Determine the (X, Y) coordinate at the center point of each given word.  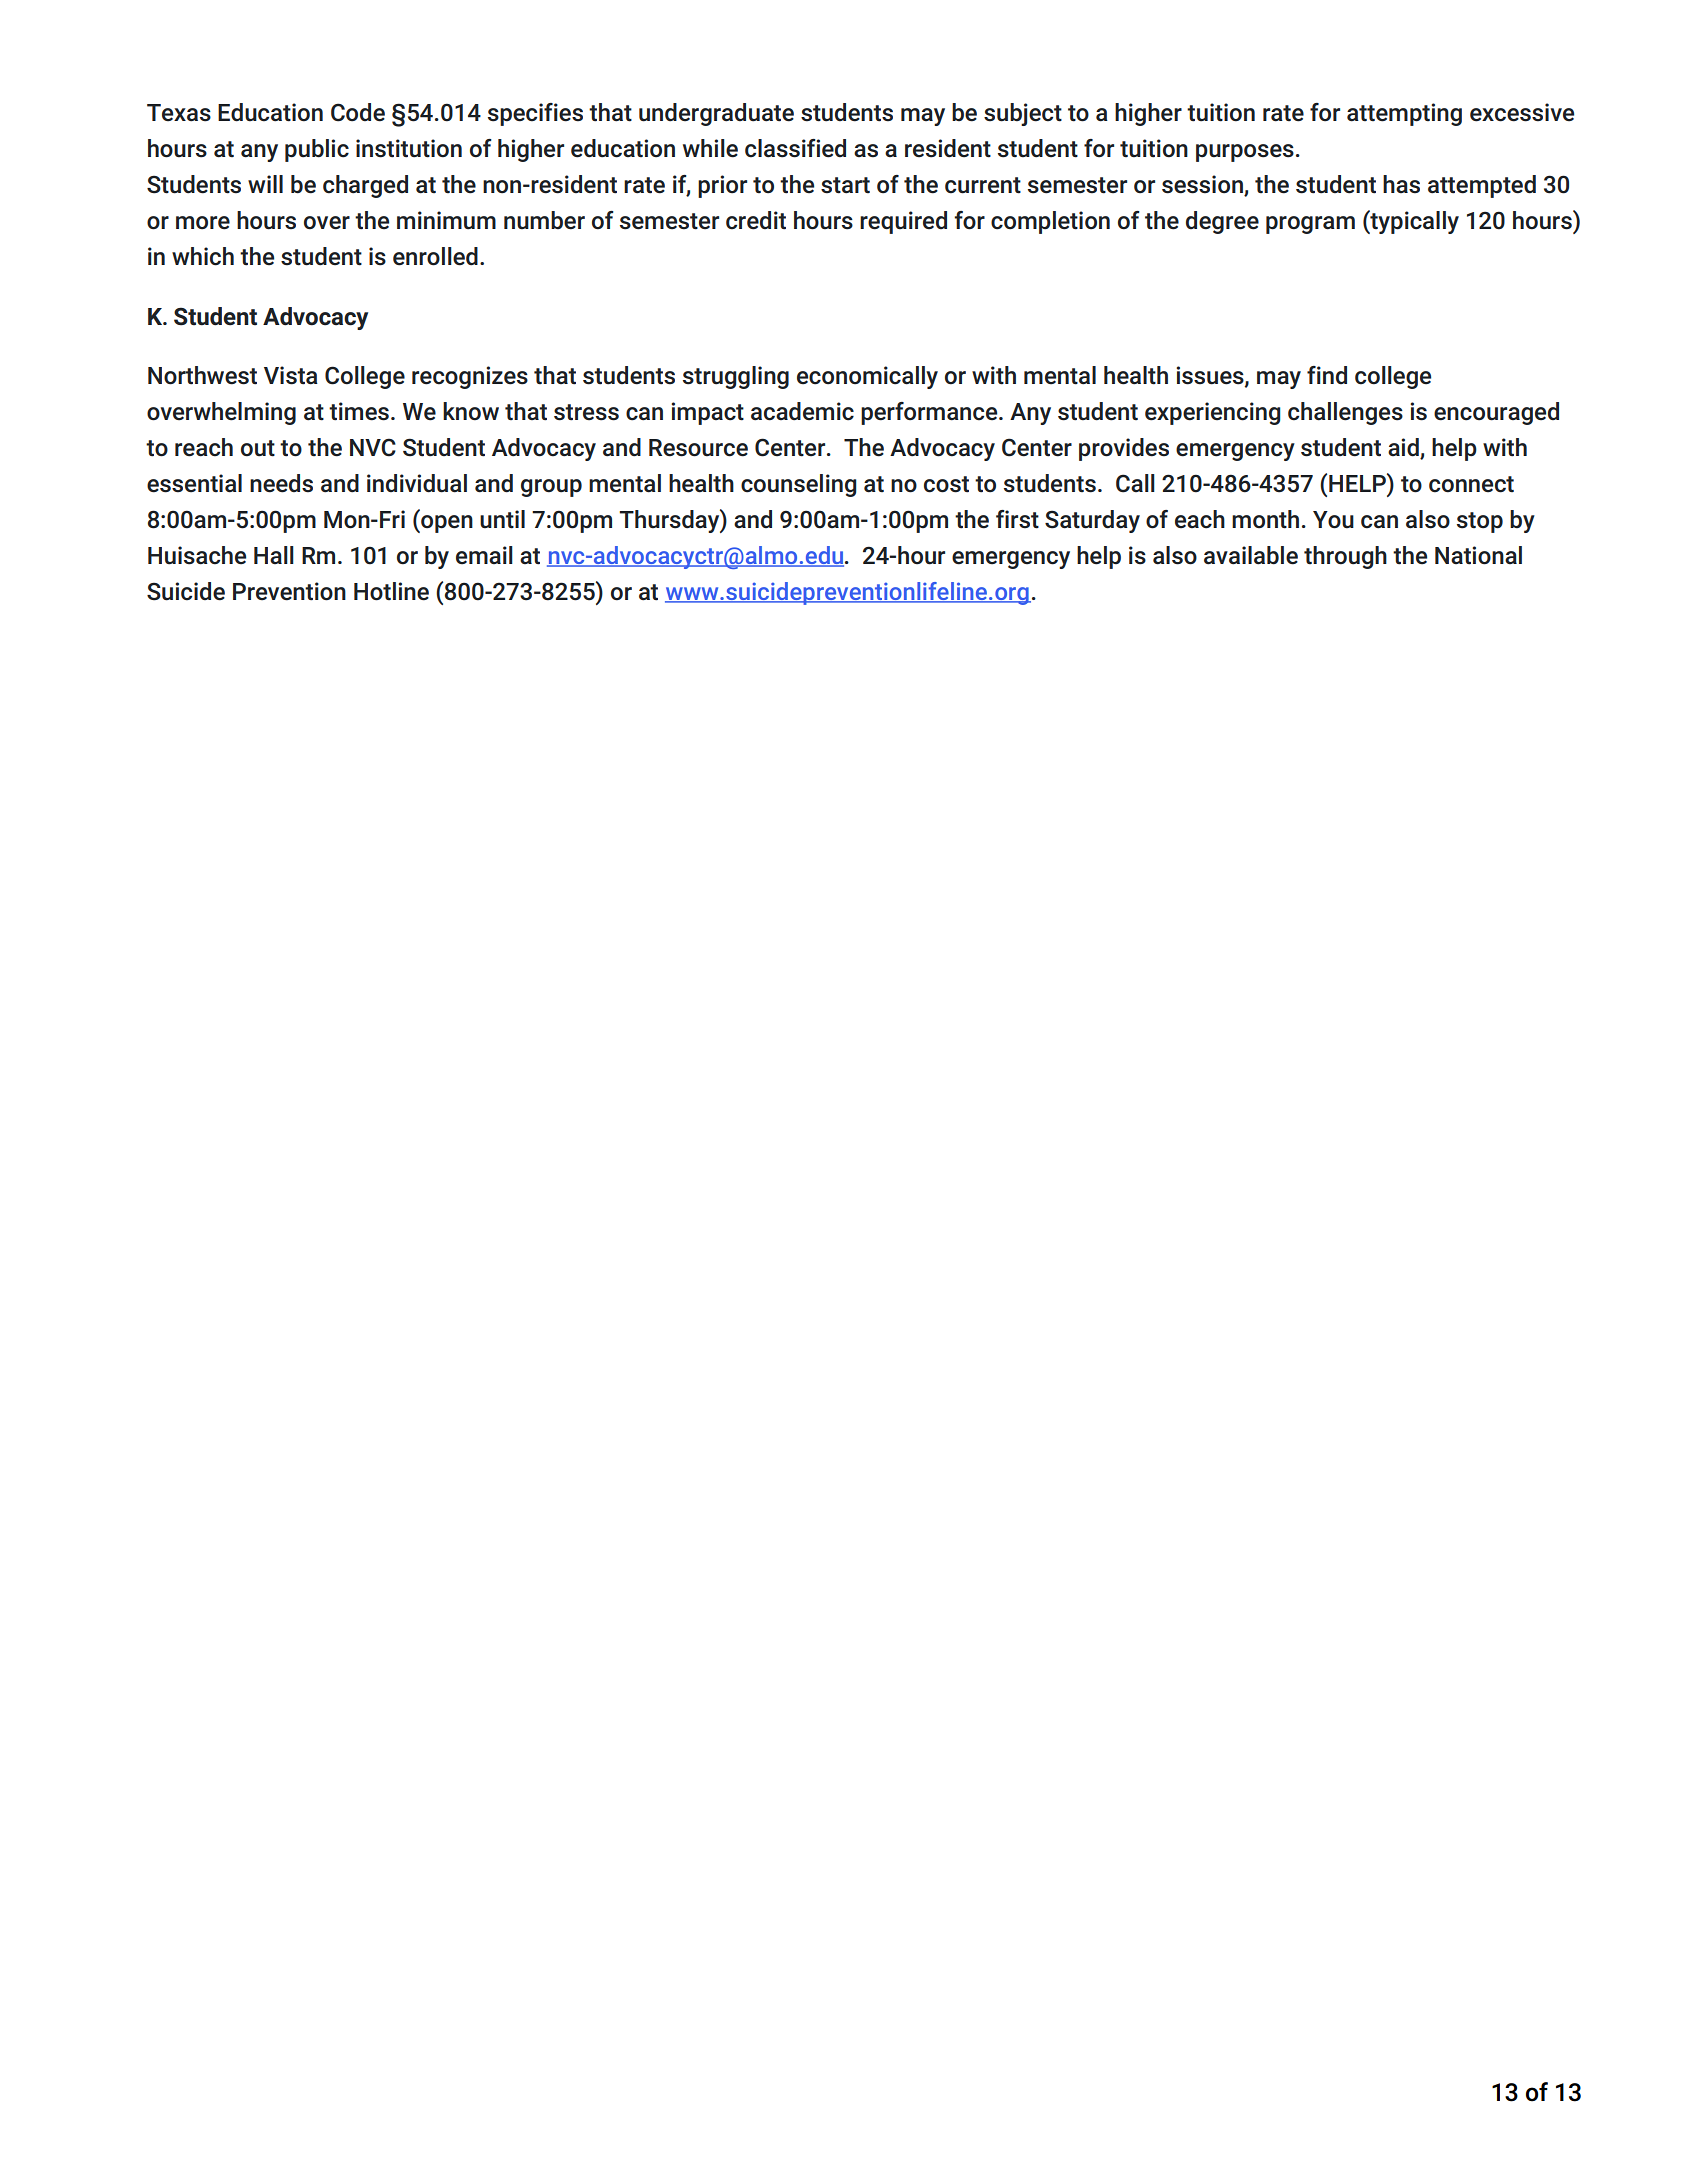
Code (358, 112)
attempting (1404, 114)
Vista (291, 375)
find (1327, 375)
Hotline (391, 591)
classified (795, 148)
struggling (736, 377)
